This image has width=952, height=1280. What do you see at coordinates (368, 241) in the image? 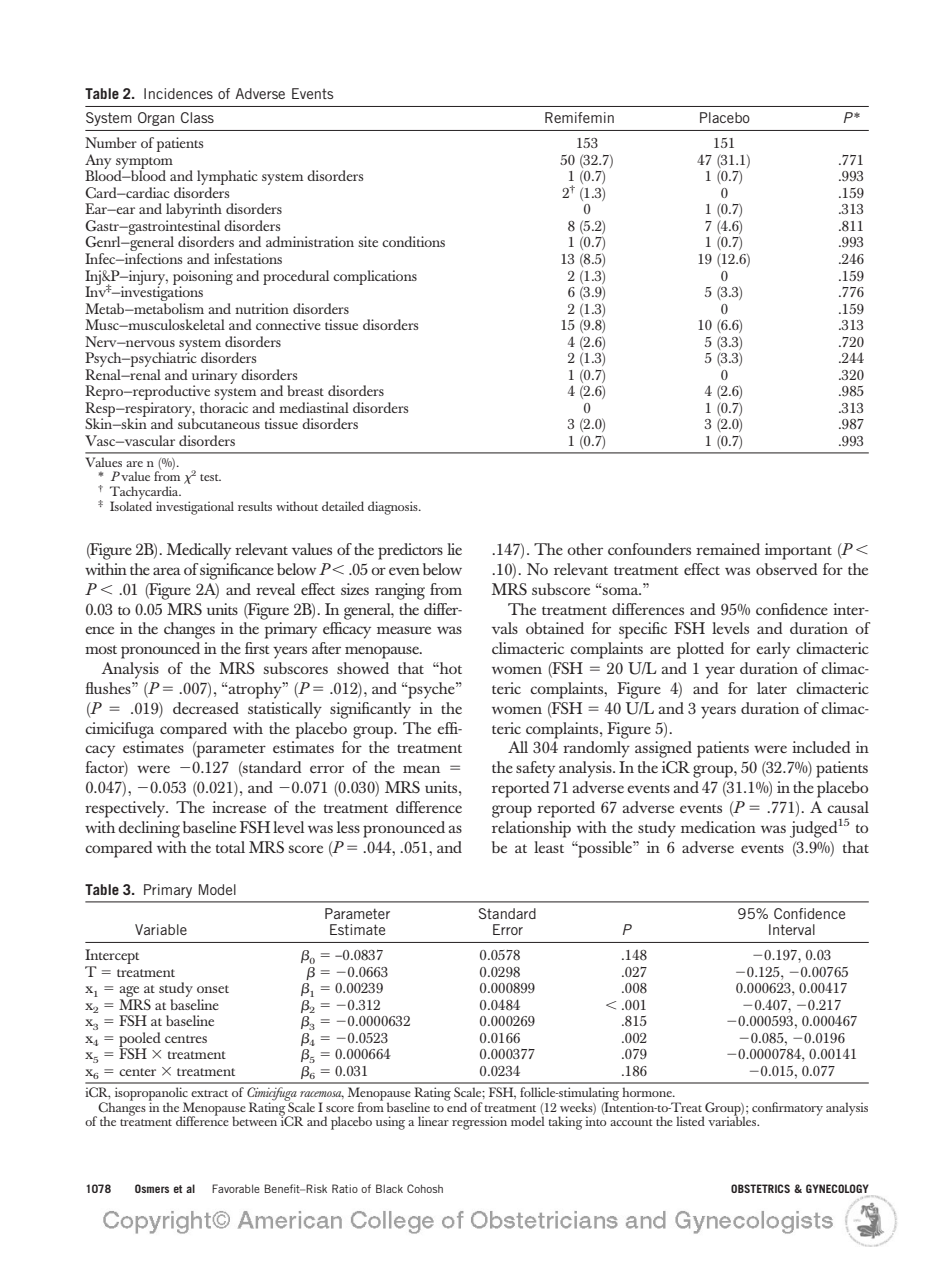
I see `site` at bounding box center [368, 241].
